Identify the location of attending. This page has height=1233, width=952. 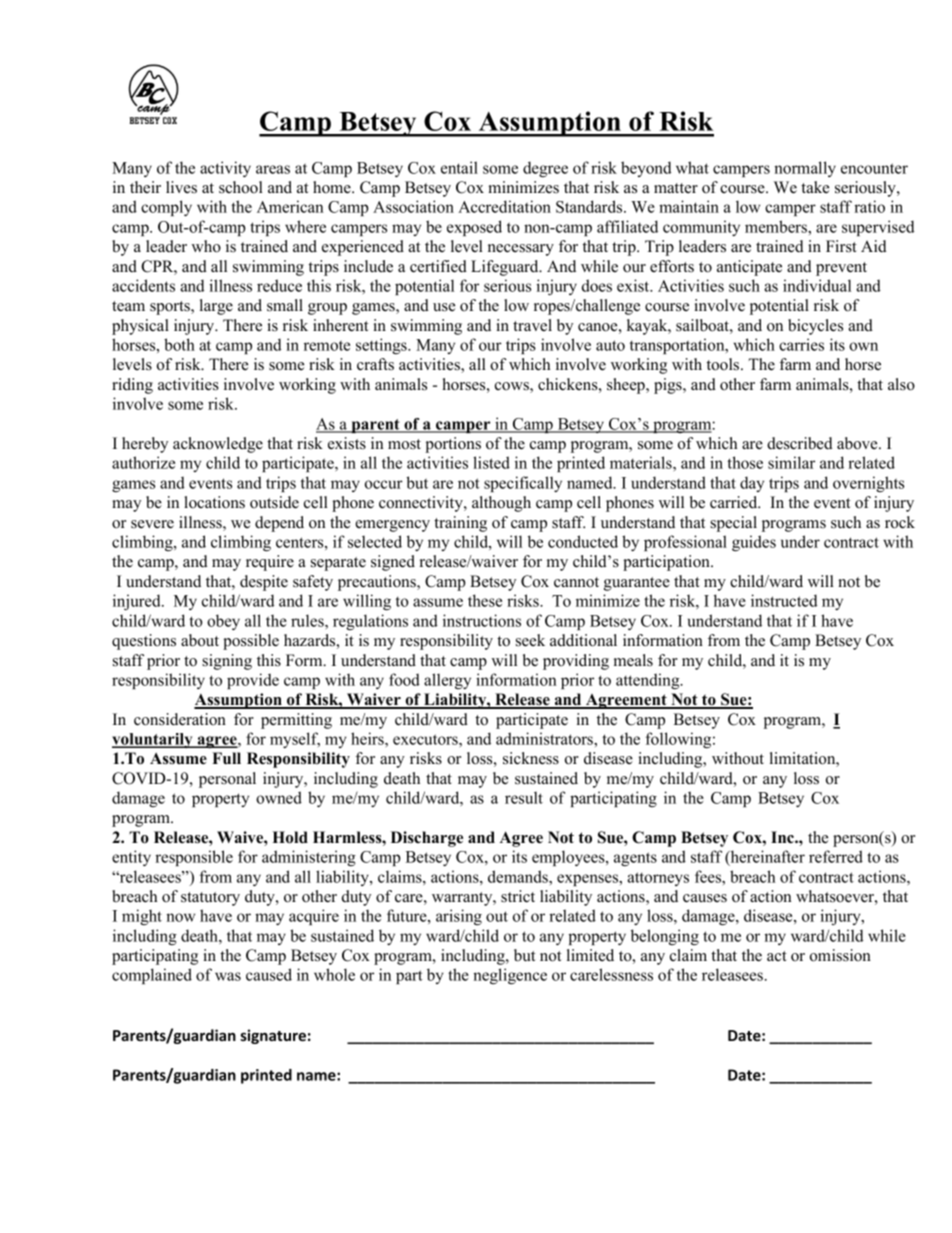
(649, 681).
